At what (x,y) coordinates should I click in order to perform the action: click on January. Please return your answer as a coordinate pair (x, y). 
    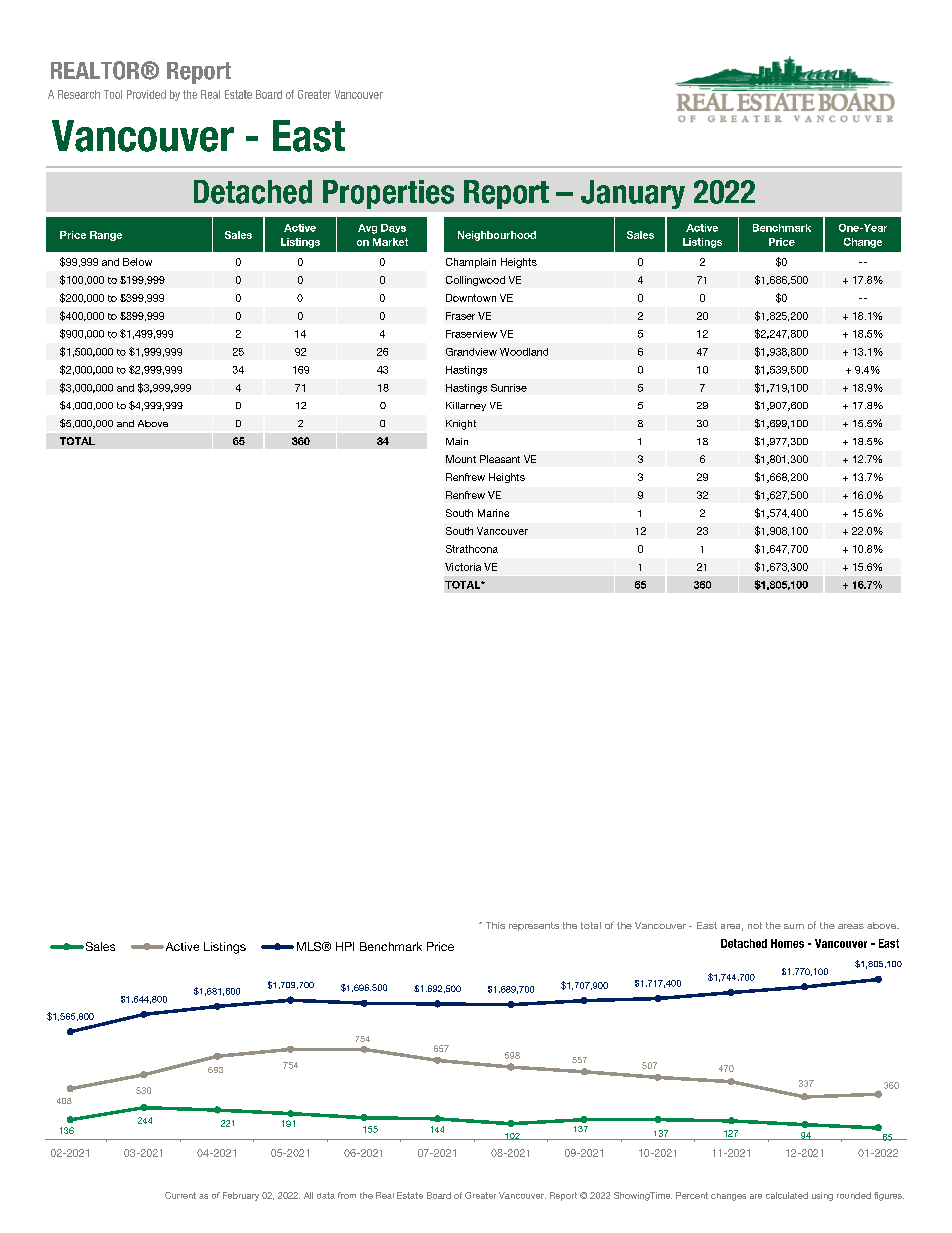
    Looking at the image, I should click on (633, 194).
